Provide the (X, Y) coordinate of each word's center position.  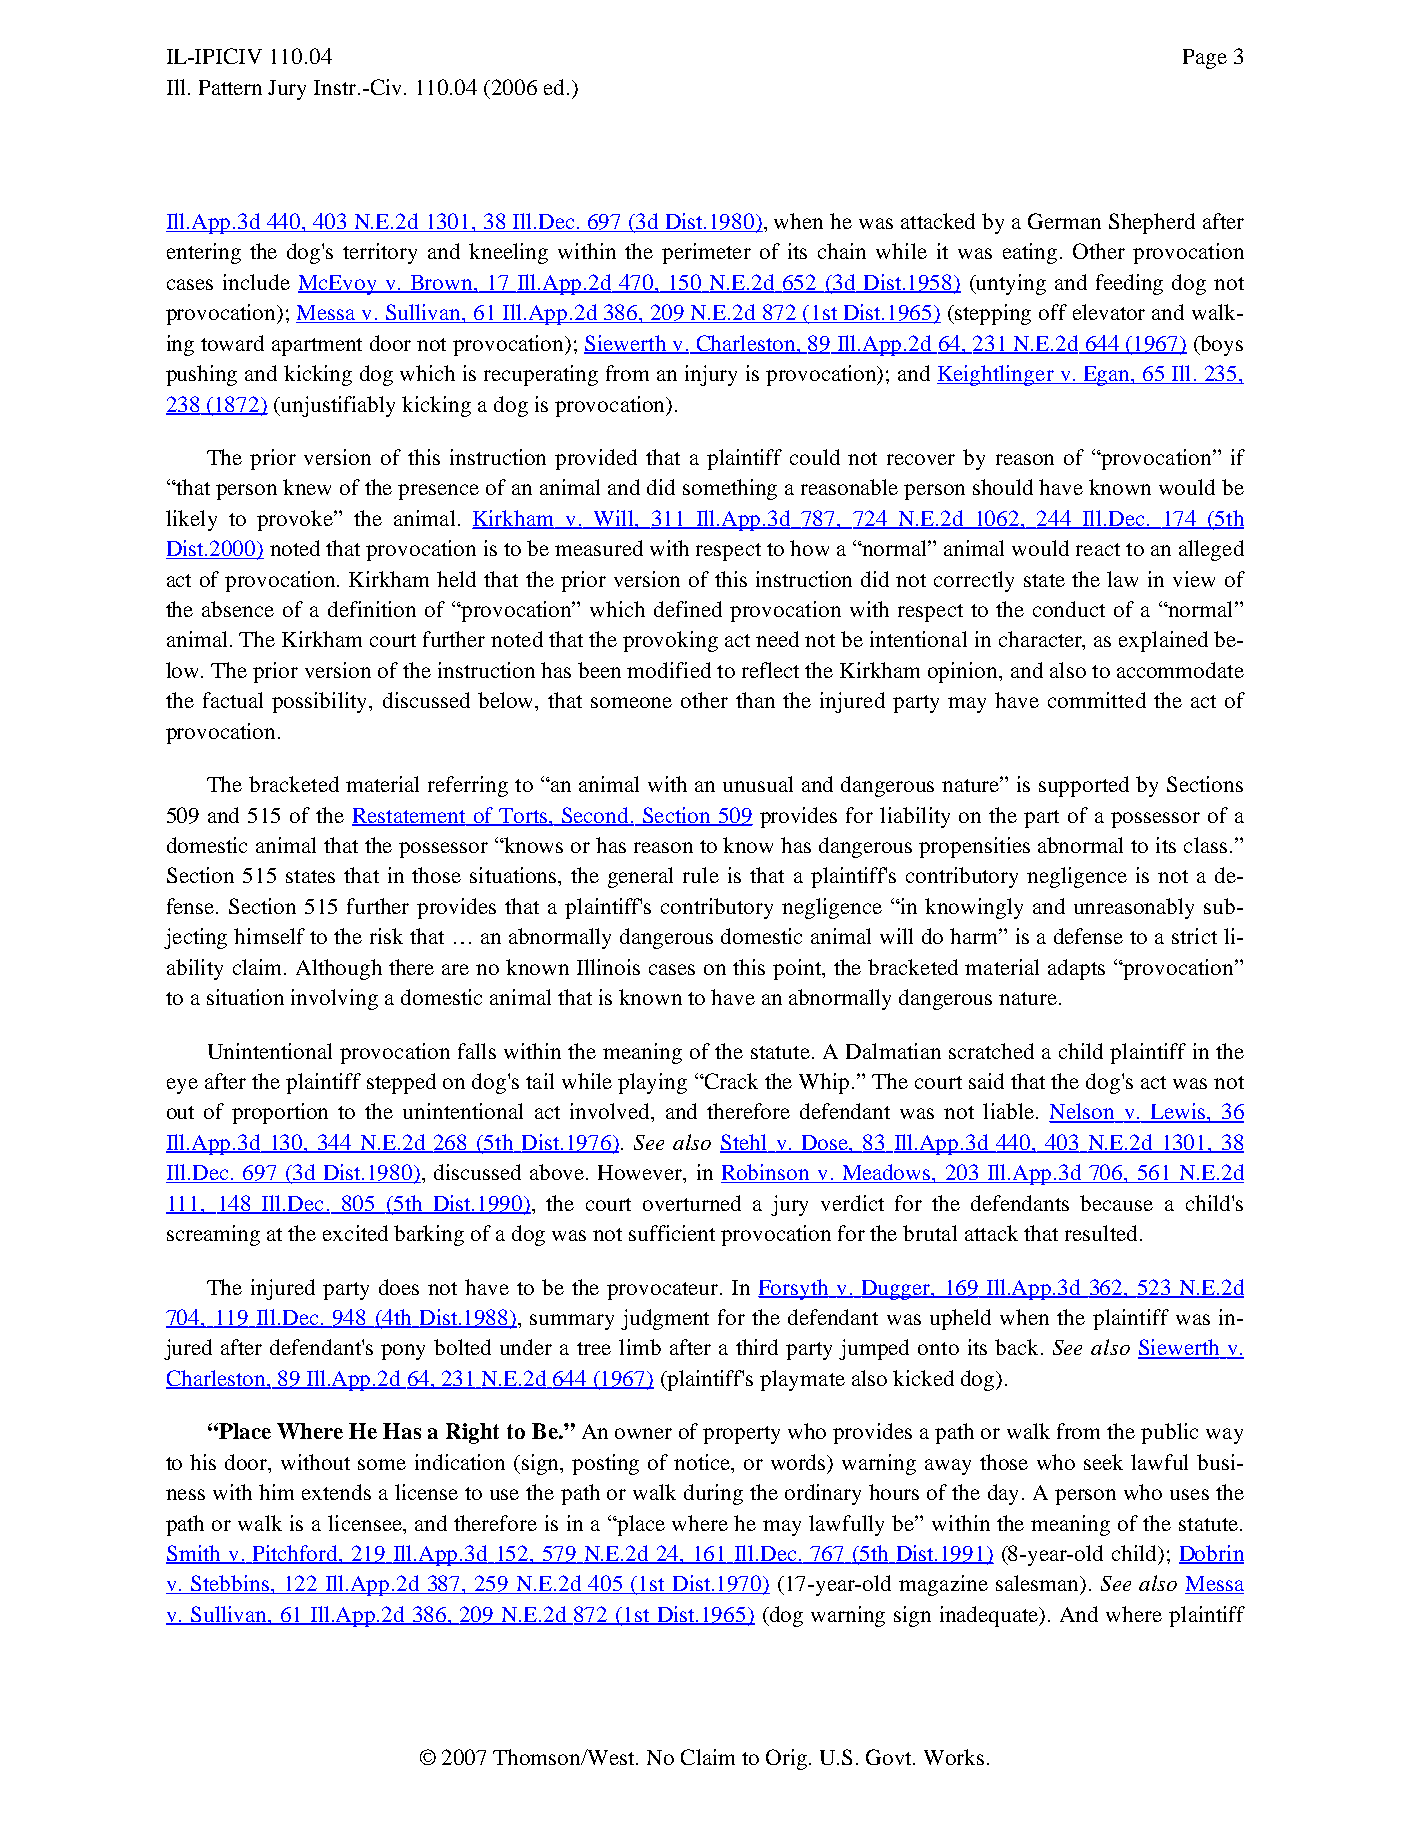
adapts (1076, 969)
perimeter (706, 253)
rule (701, 875)
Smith (194, 1554)
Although (339, 969)
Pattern (230, 87)
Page (1205, 59)
